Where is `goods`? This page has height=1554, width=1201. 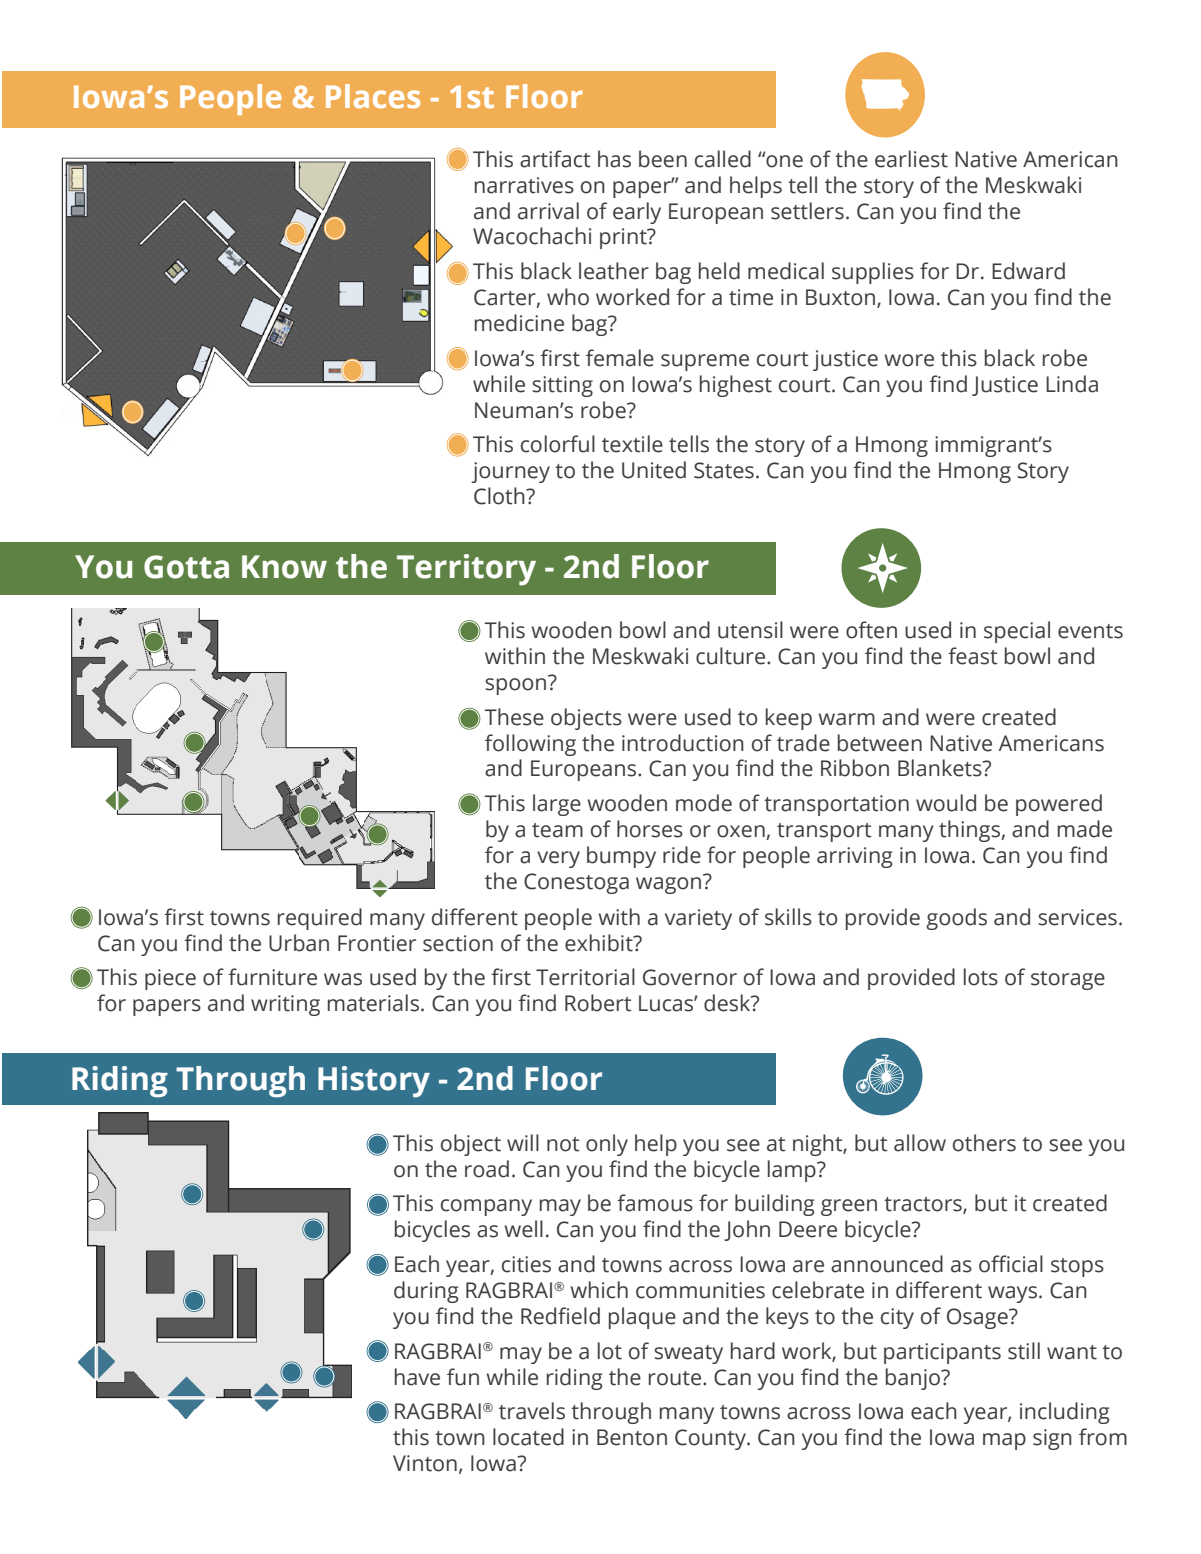
goods is located at coordinates (956, 919).
